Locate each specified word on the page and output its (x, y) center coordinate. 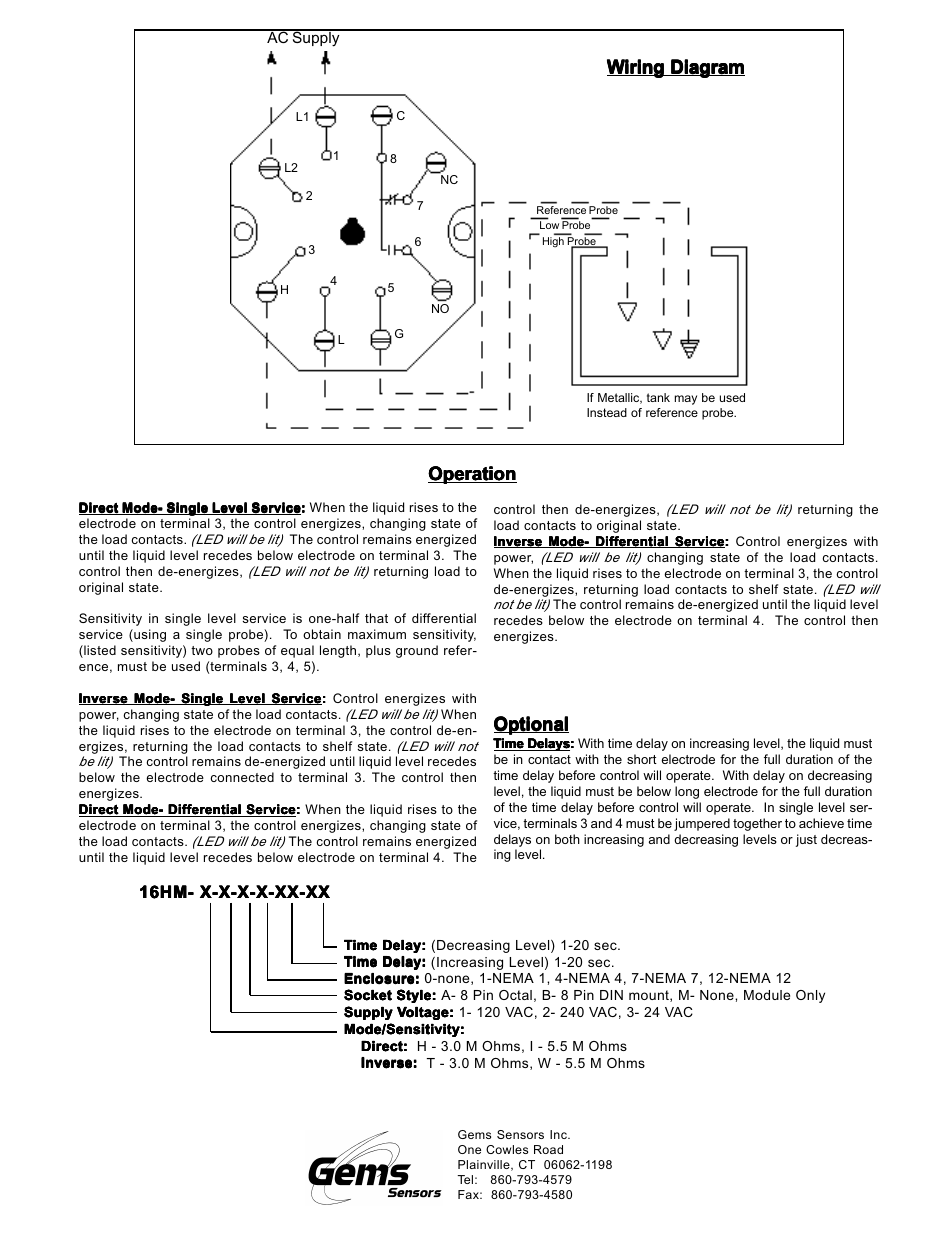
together (757, 824)
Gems (474, 1134)
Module (767, 995)
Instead (607, 412)
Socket (368, 995)
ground (417, 651)
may (686, 400)
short (642, 759)
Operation (472, 475)
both (567, 839)
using (149, 635)
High (553, 242)
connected (242, 777)
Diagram (707, 68)
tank (658, 397)
